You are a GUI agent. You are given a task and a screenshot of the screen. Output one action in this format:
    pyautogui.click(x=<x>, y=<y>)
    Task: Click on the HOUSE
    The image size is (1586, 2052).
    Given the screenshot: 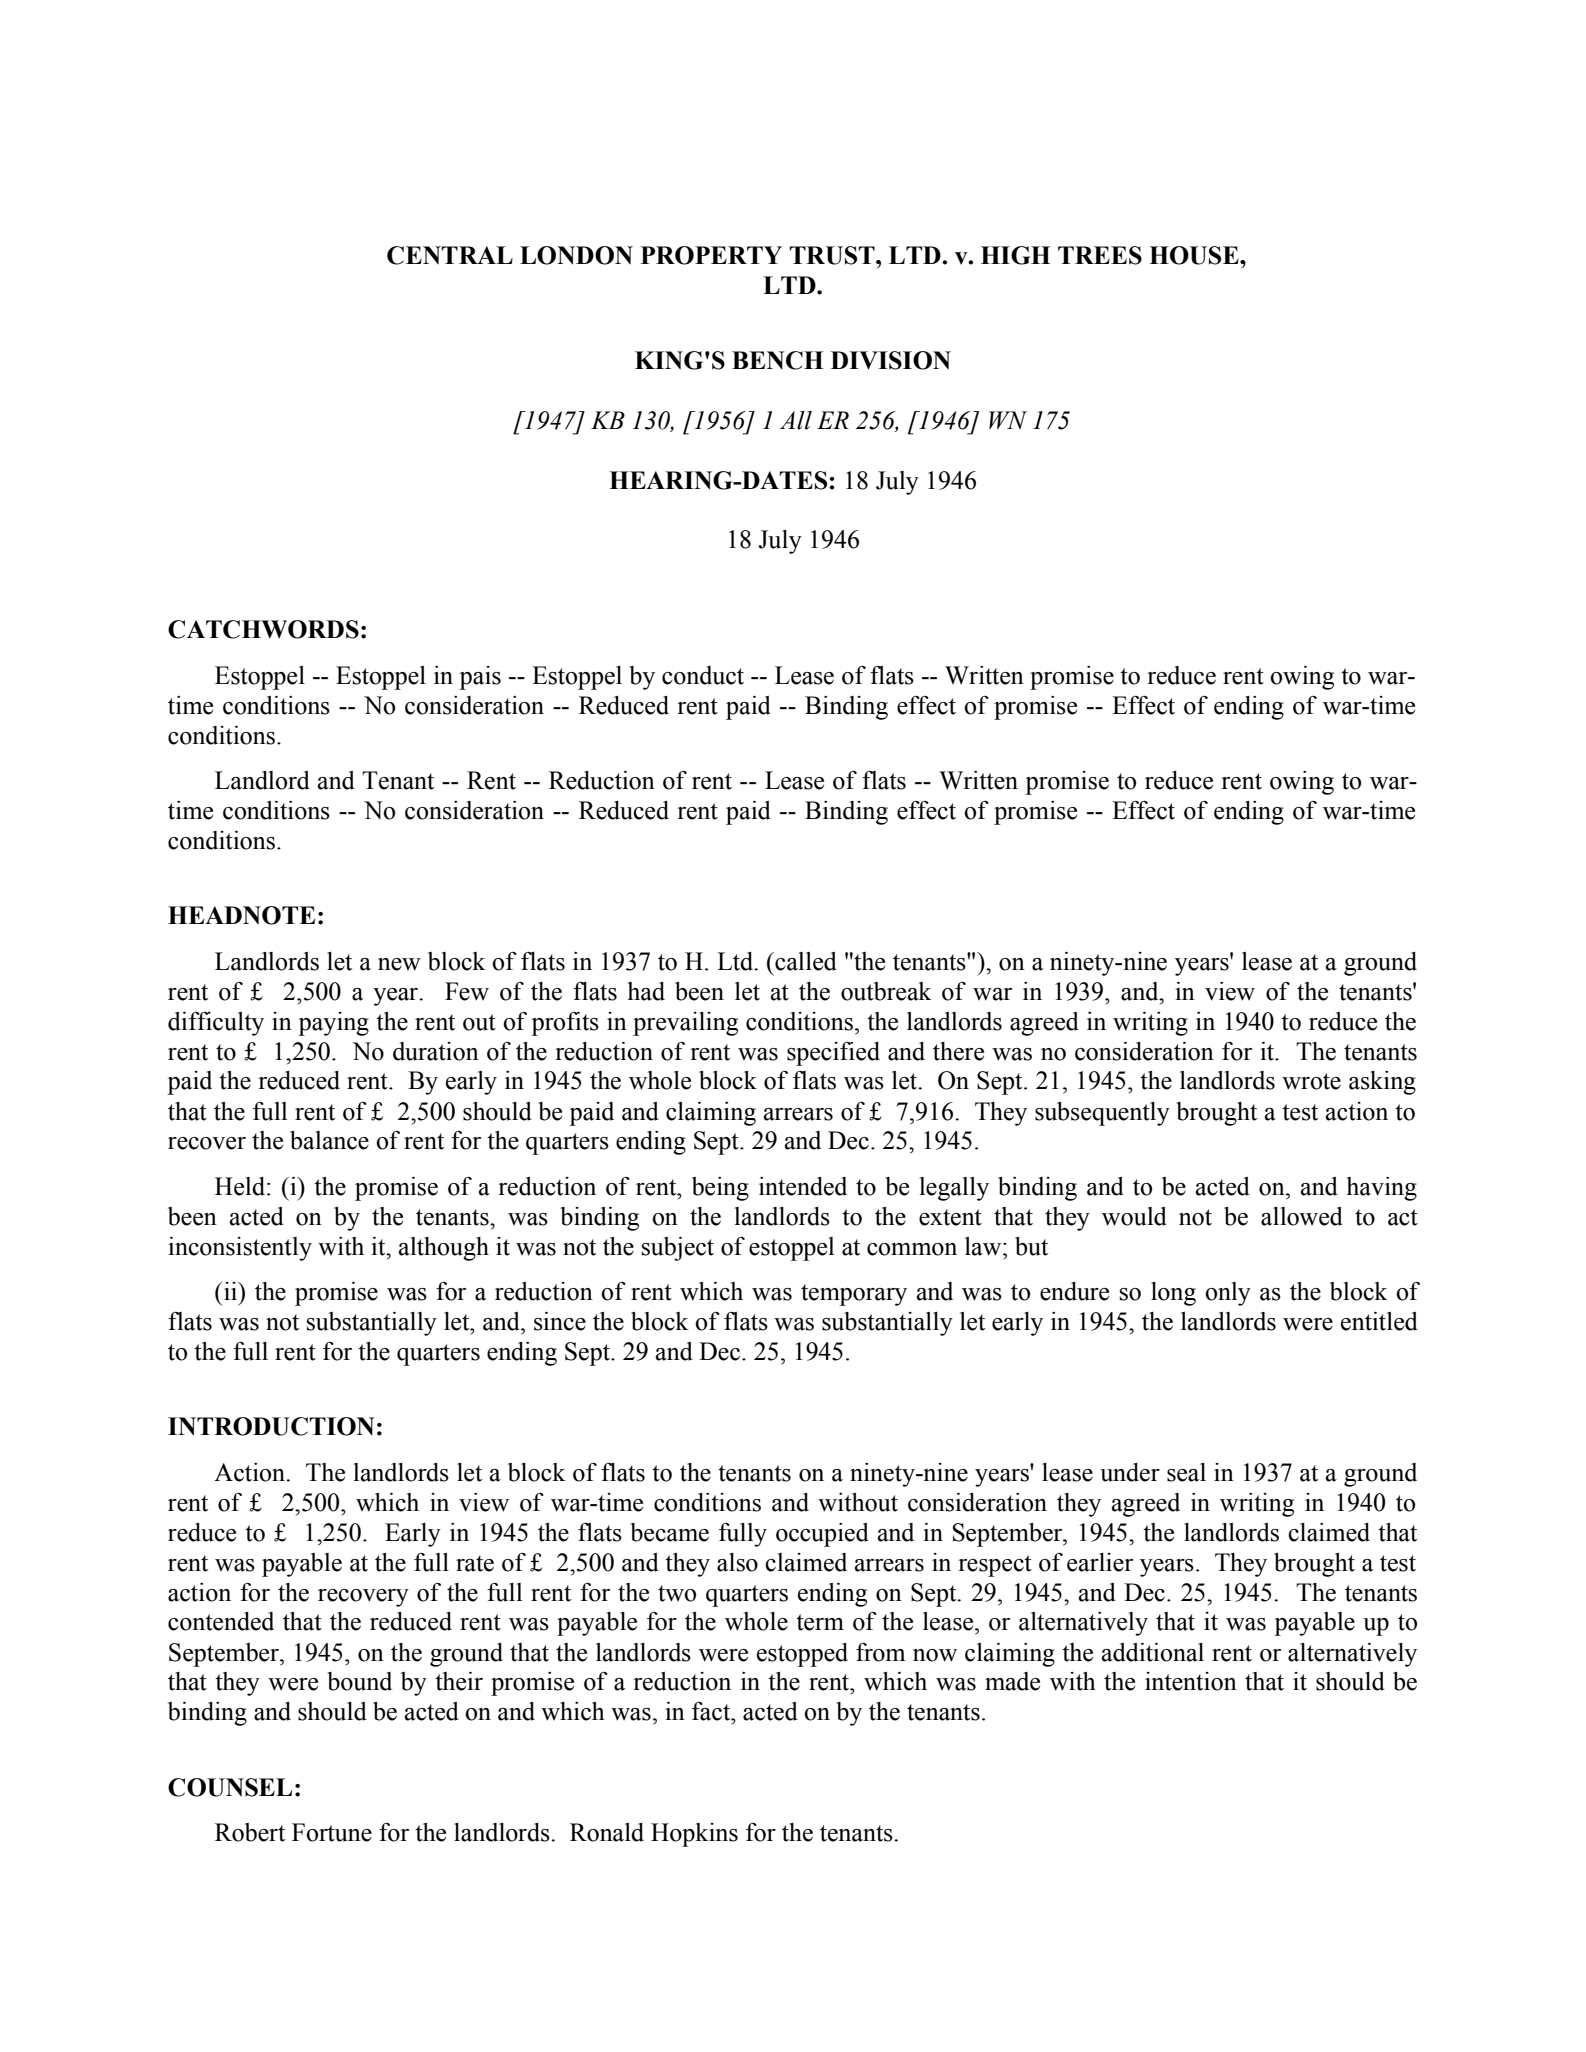 What is the action you would take?
    pyautogui.click(x=1195, y=255)
